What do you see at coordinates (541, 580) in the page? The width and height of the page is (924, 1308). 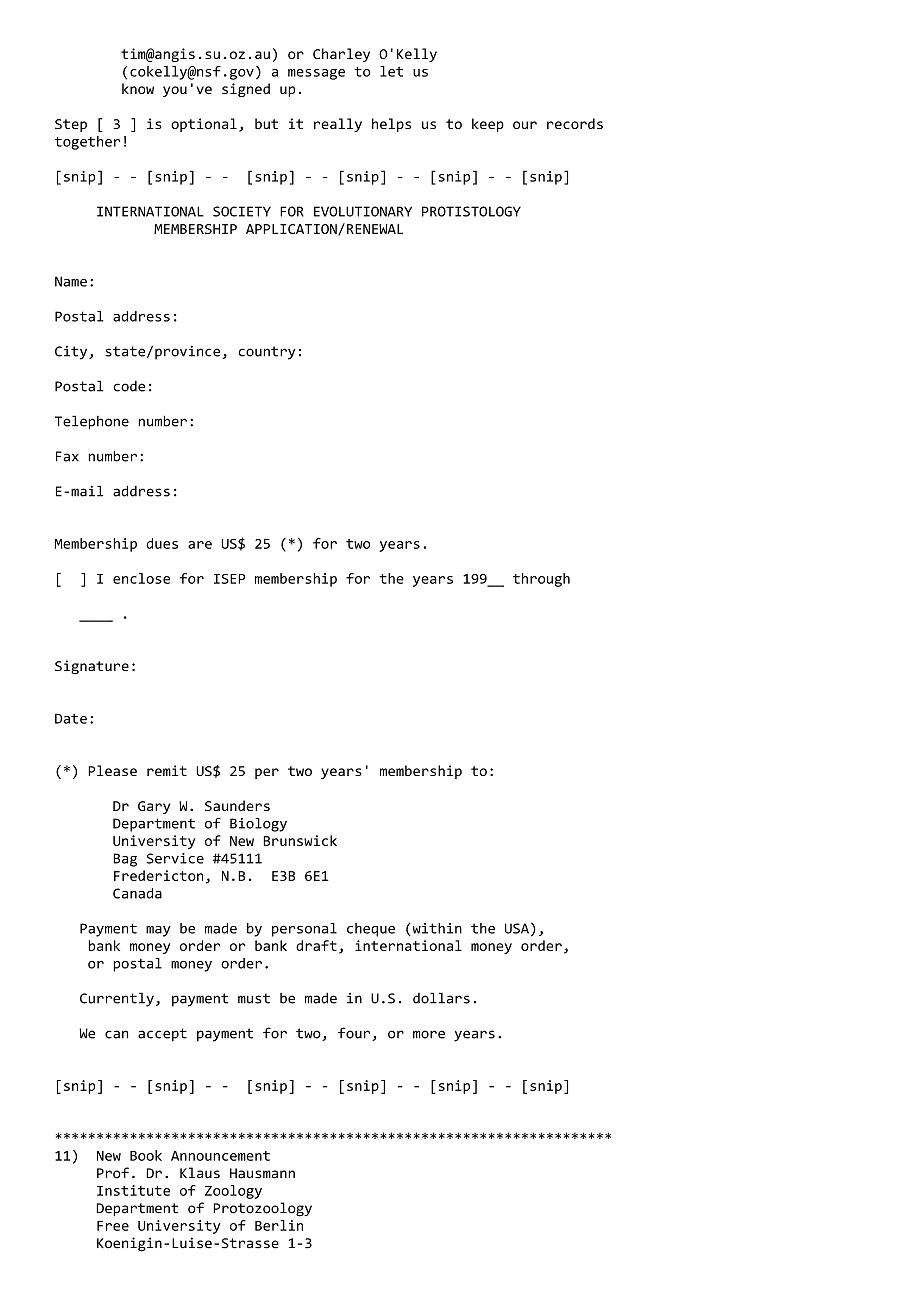 I see `through` at bounding box center [541, 580].
